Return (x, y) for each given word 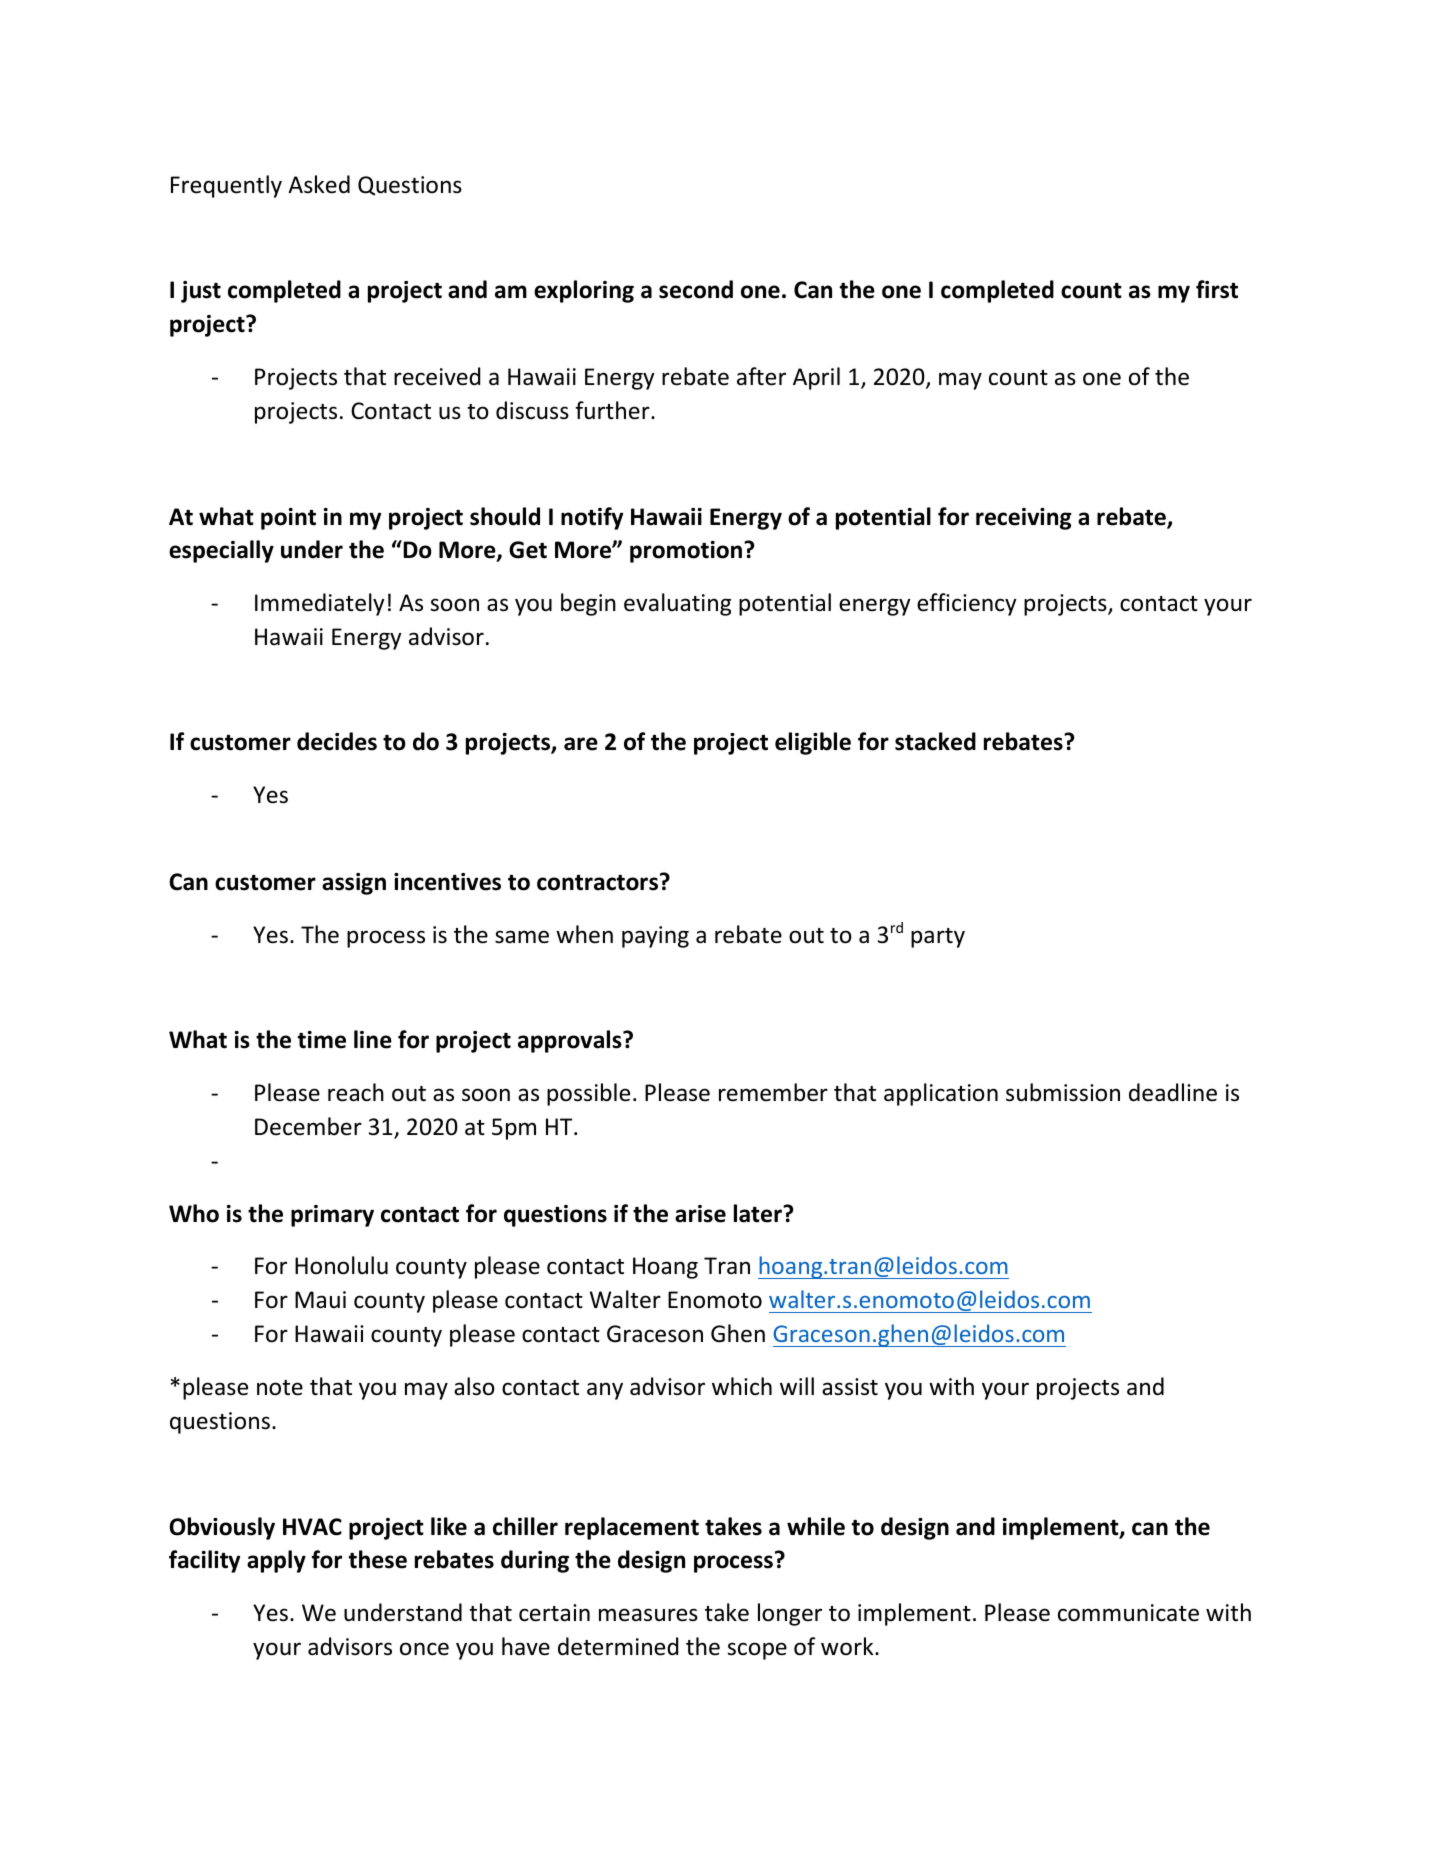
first (1217, 289)
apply (276, 1561)
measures (648, 1615)
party (938, 938)
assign (354, 884)
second (696, 289)
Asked (319, 184)
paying (655, 937)
